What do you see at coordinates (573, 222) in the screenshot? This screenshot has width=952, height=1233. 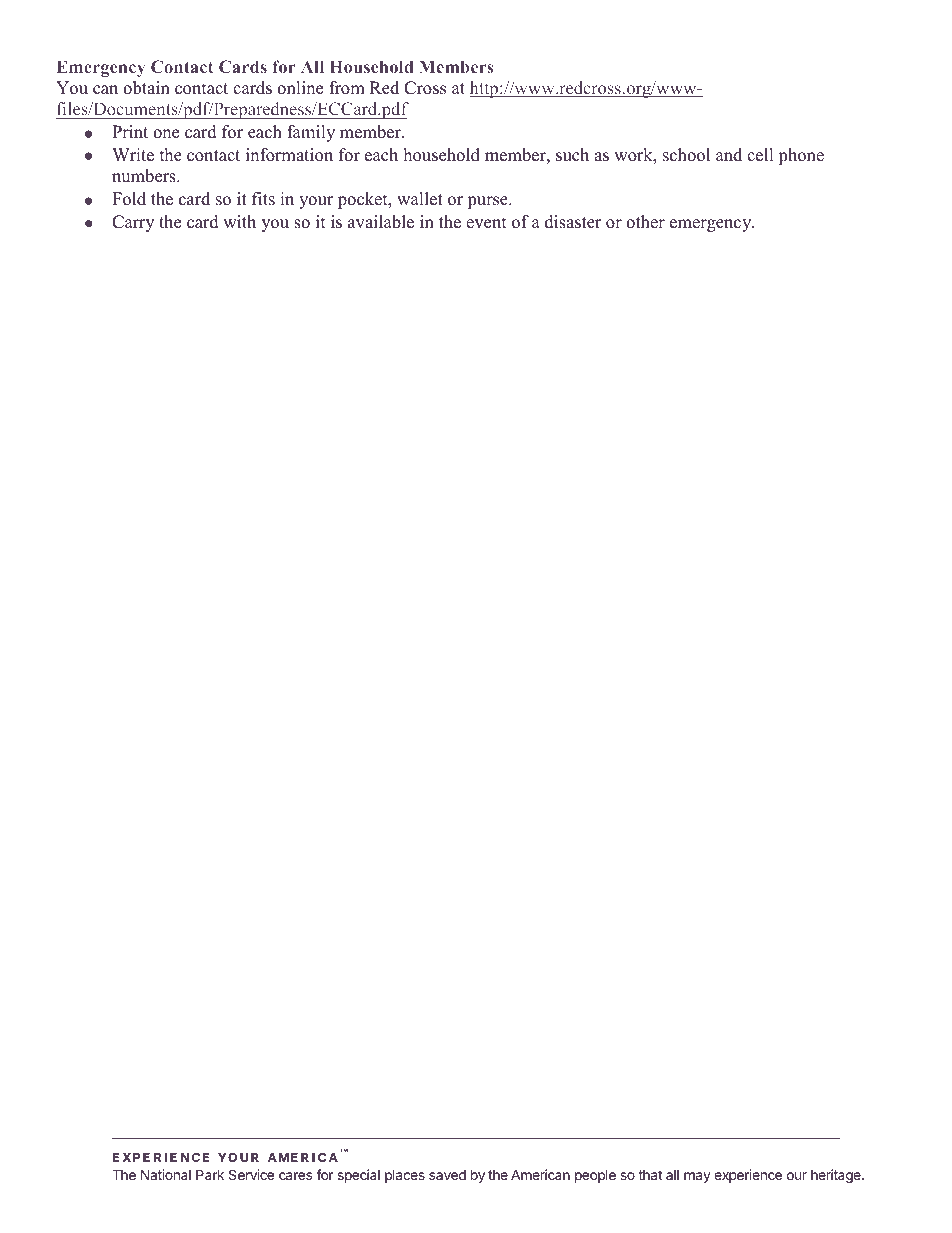 I see `disaster` at bounding box center [573, 222].
